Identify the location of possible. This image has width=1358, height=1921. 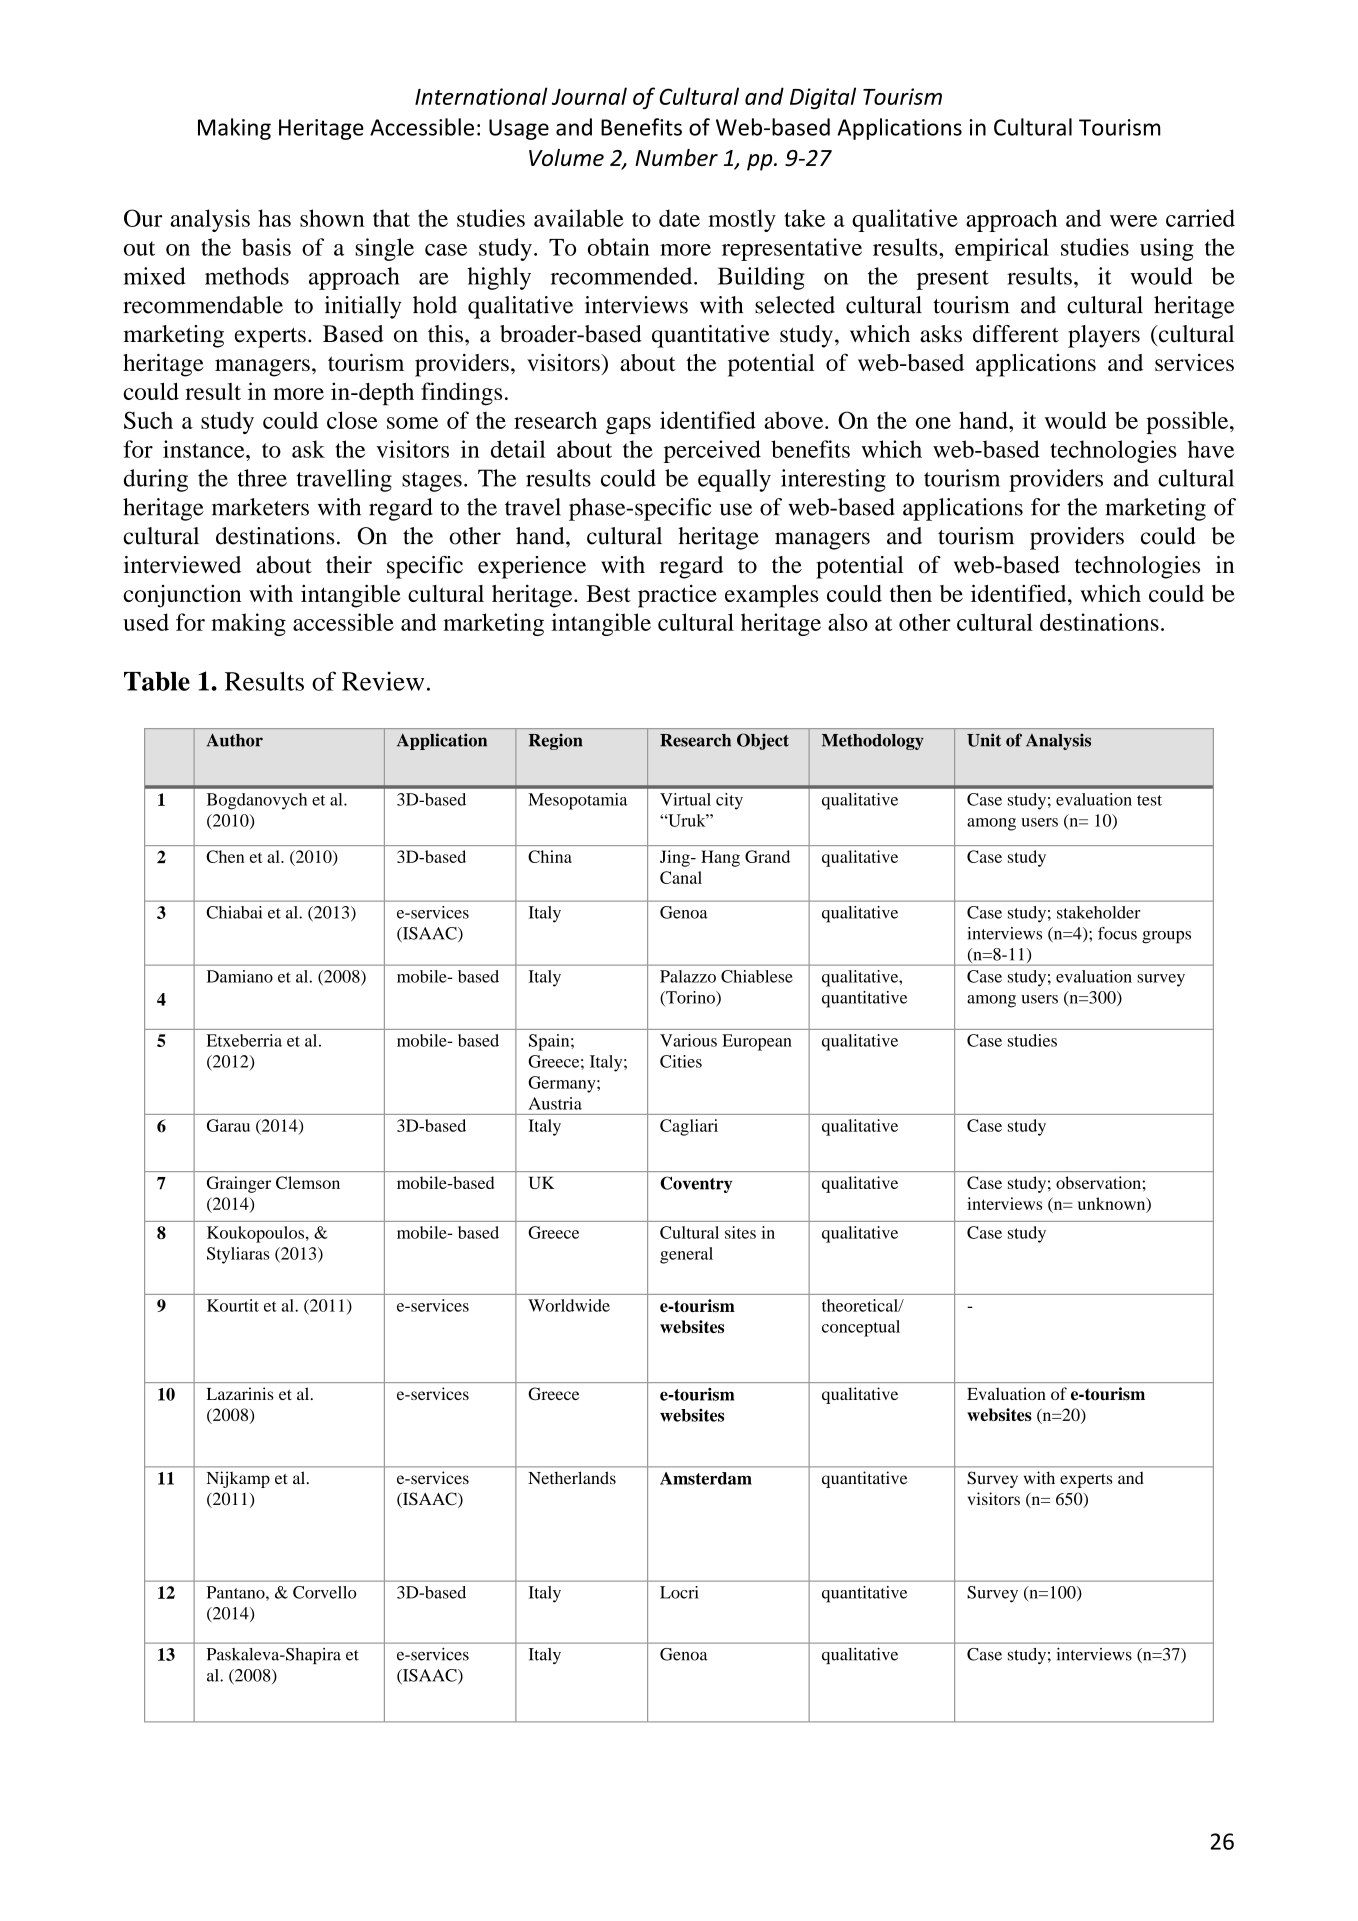
(1188, 422).
